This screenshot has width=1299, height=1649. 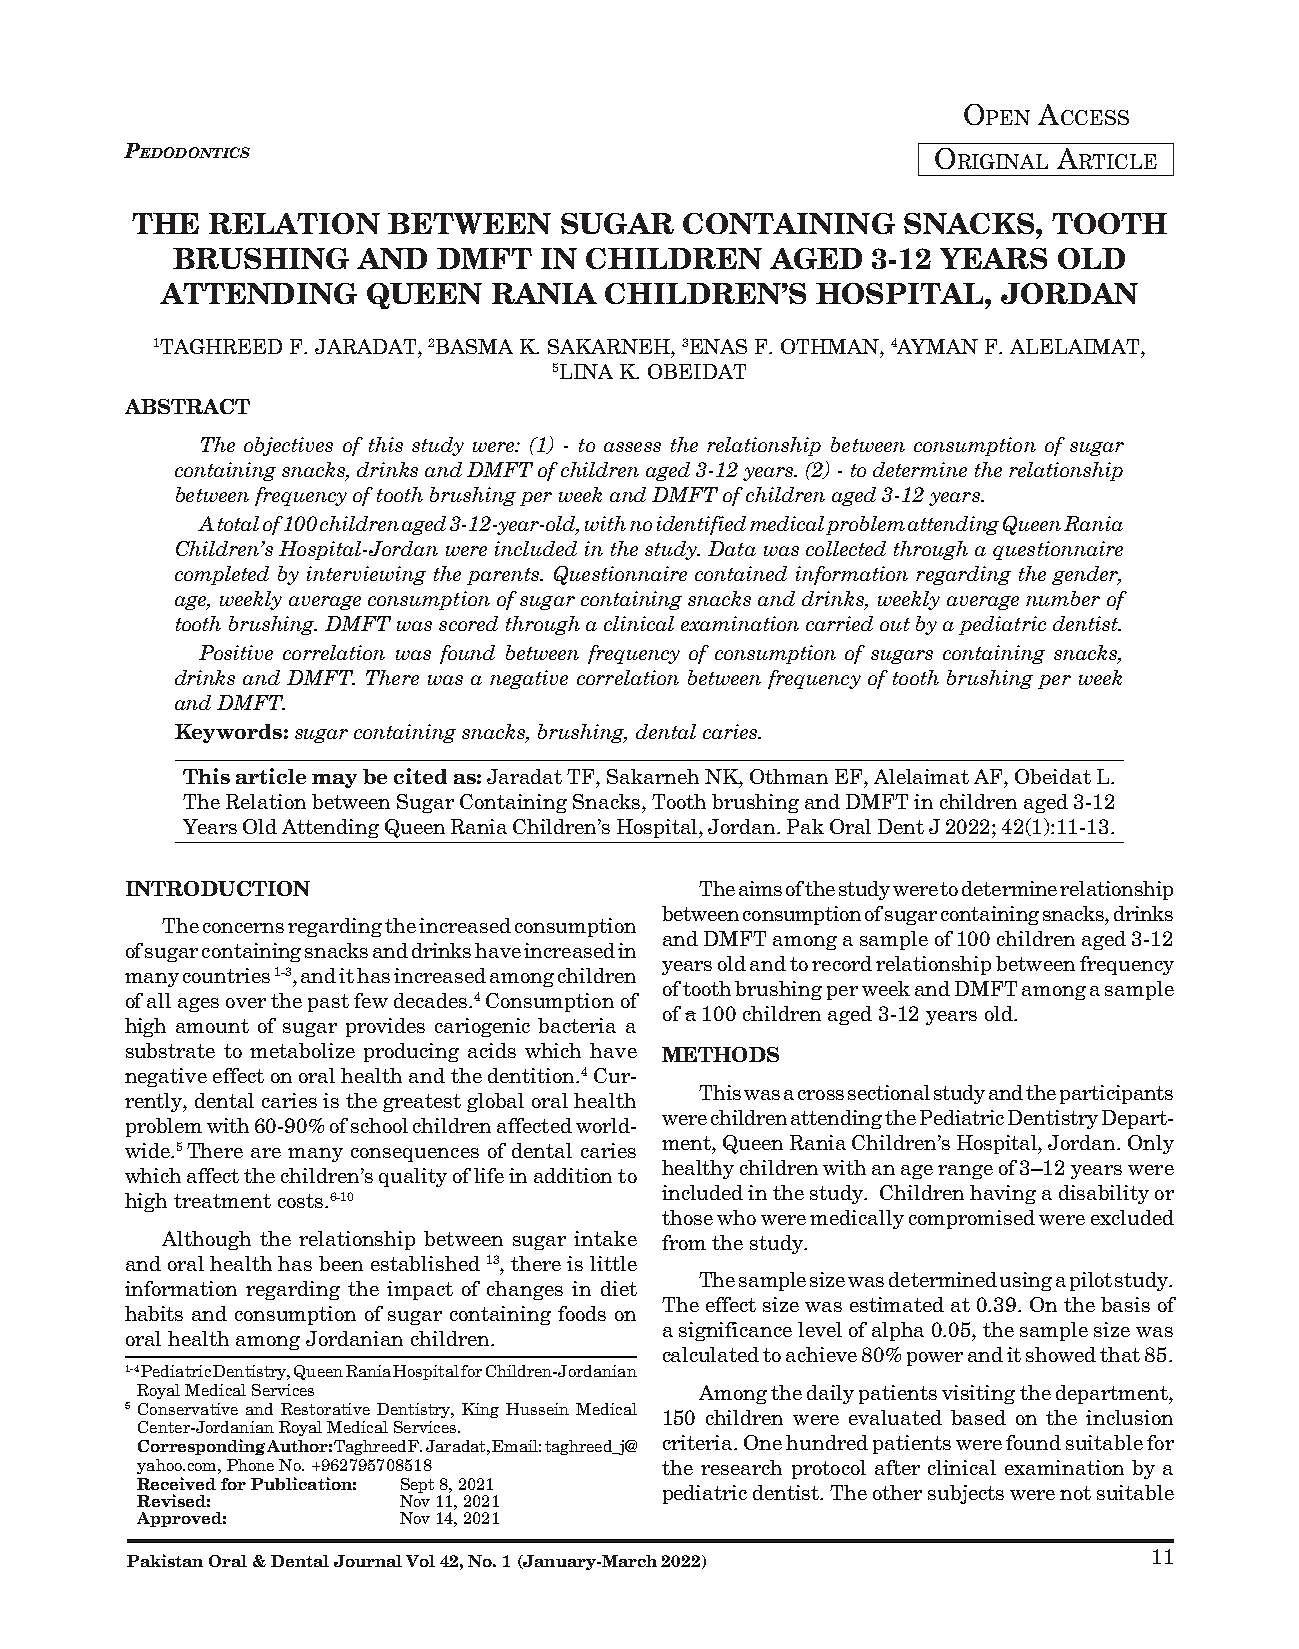 What do you see at coordinates (1075, 1493) in the screenshot?
I see `not` at bounding box center [1075, 1493].
